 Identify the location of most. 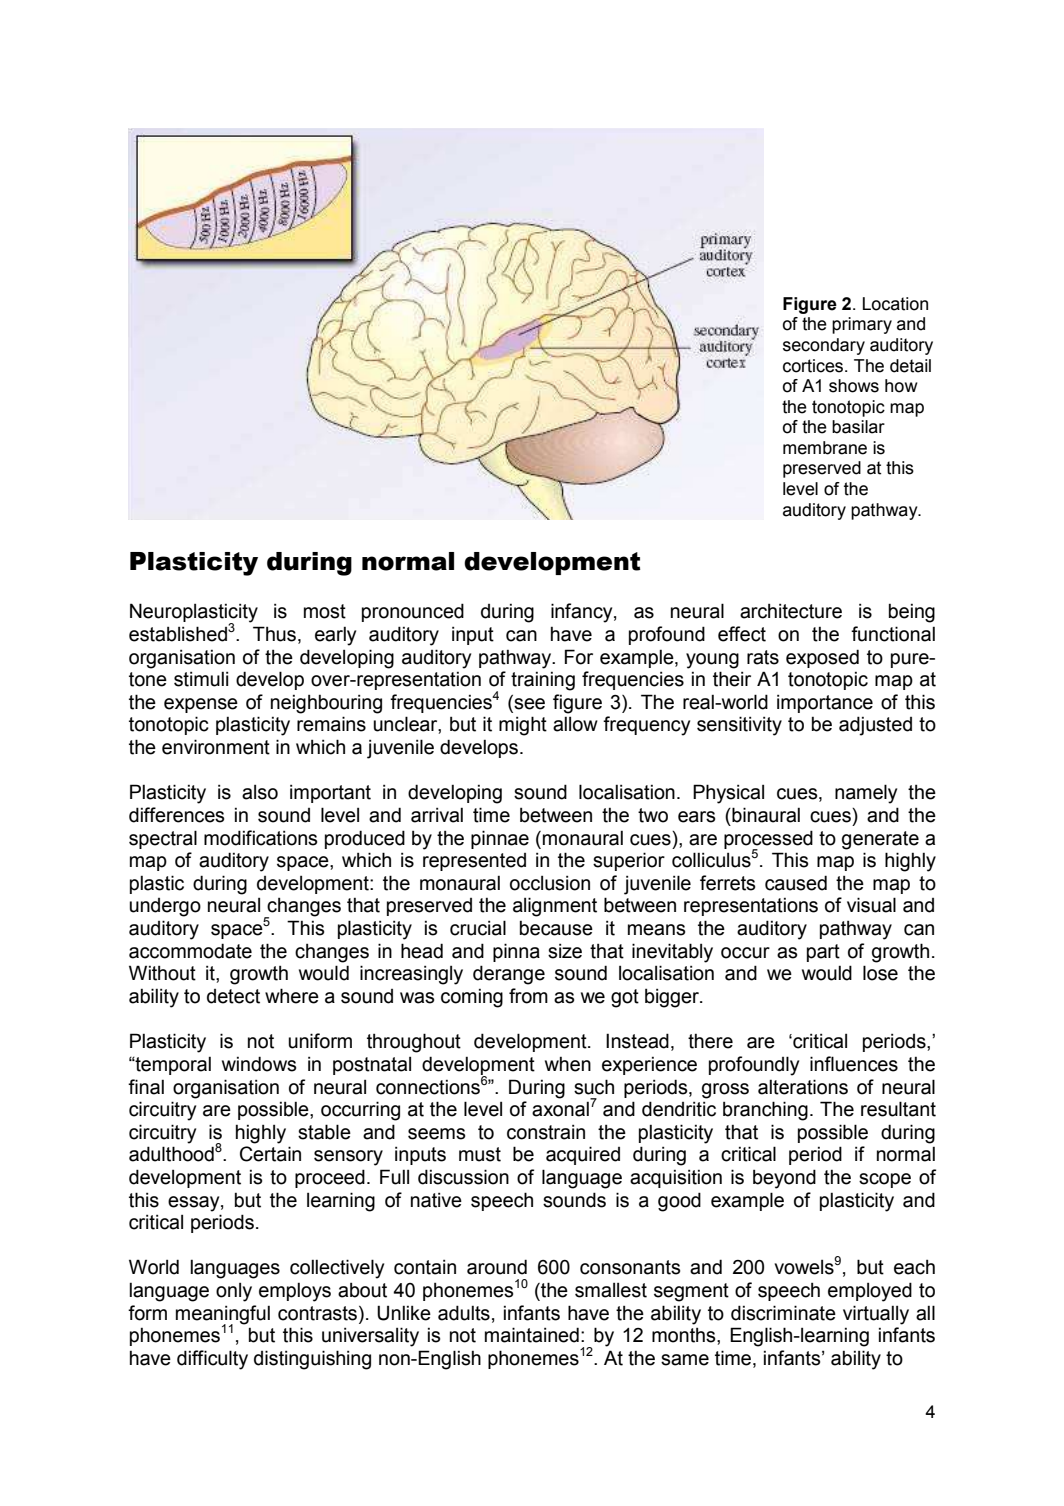
(325, 611).
